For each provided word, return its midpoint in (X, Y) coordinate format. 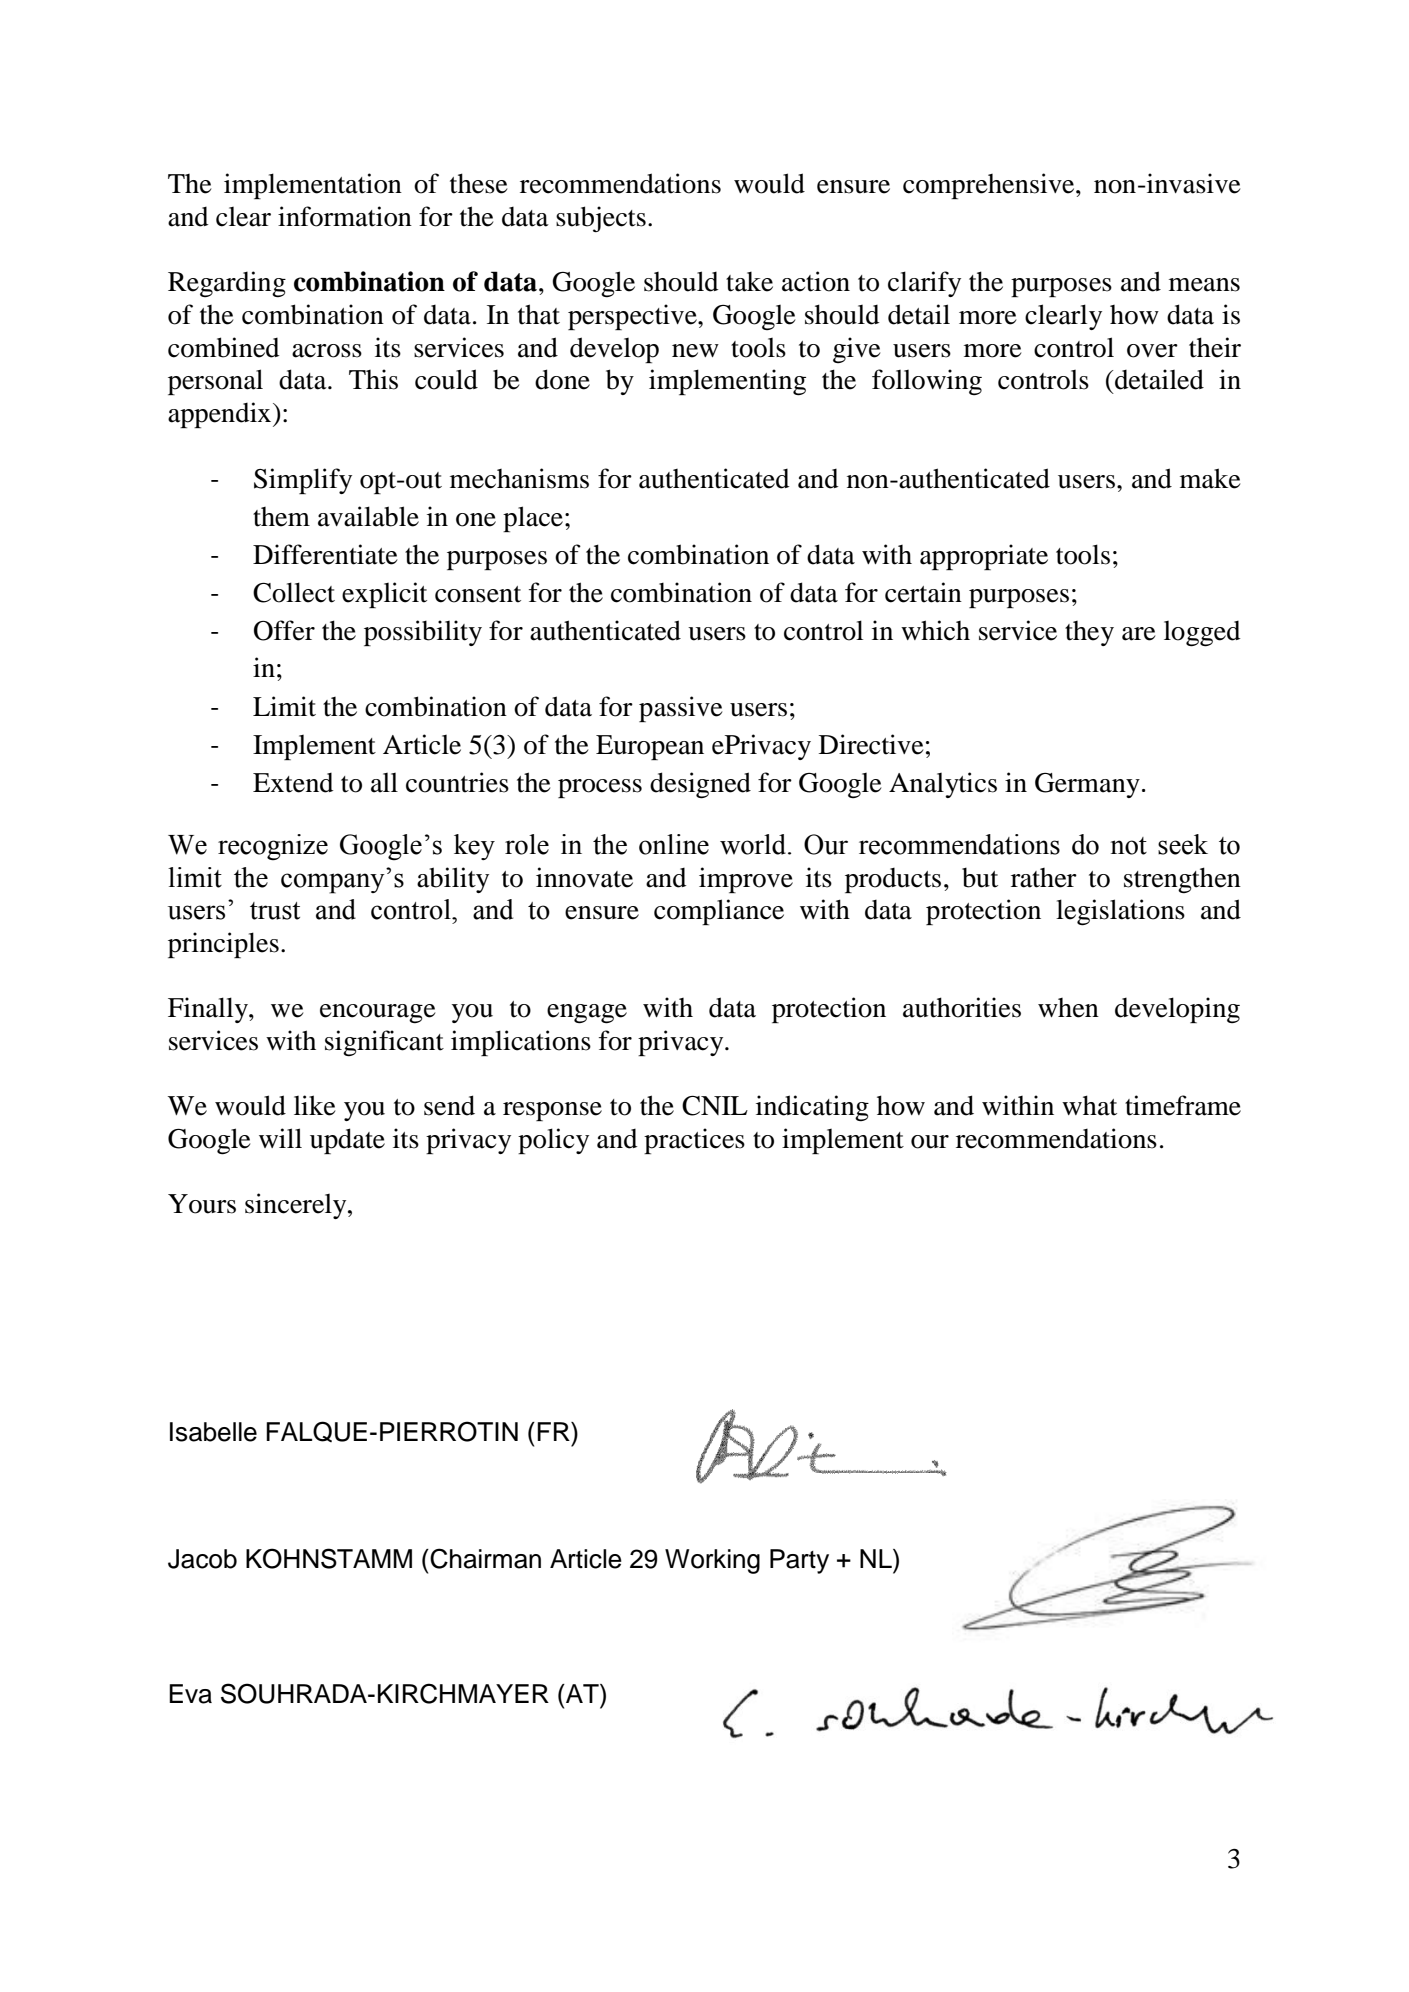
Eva (190, 1694)
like (315, 1105)
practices (694, 1141)
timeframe (1183, 1105)
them (281, 517)
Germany (1087, 785)
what (1089, 1105)
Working (712, 1561)
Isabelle (213, 1432)
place (533, 519)
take (749, 282)
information (345, 216)
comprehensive (990, 186)
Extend (293, 783)
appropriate (984, 557)
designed (700, 785)
